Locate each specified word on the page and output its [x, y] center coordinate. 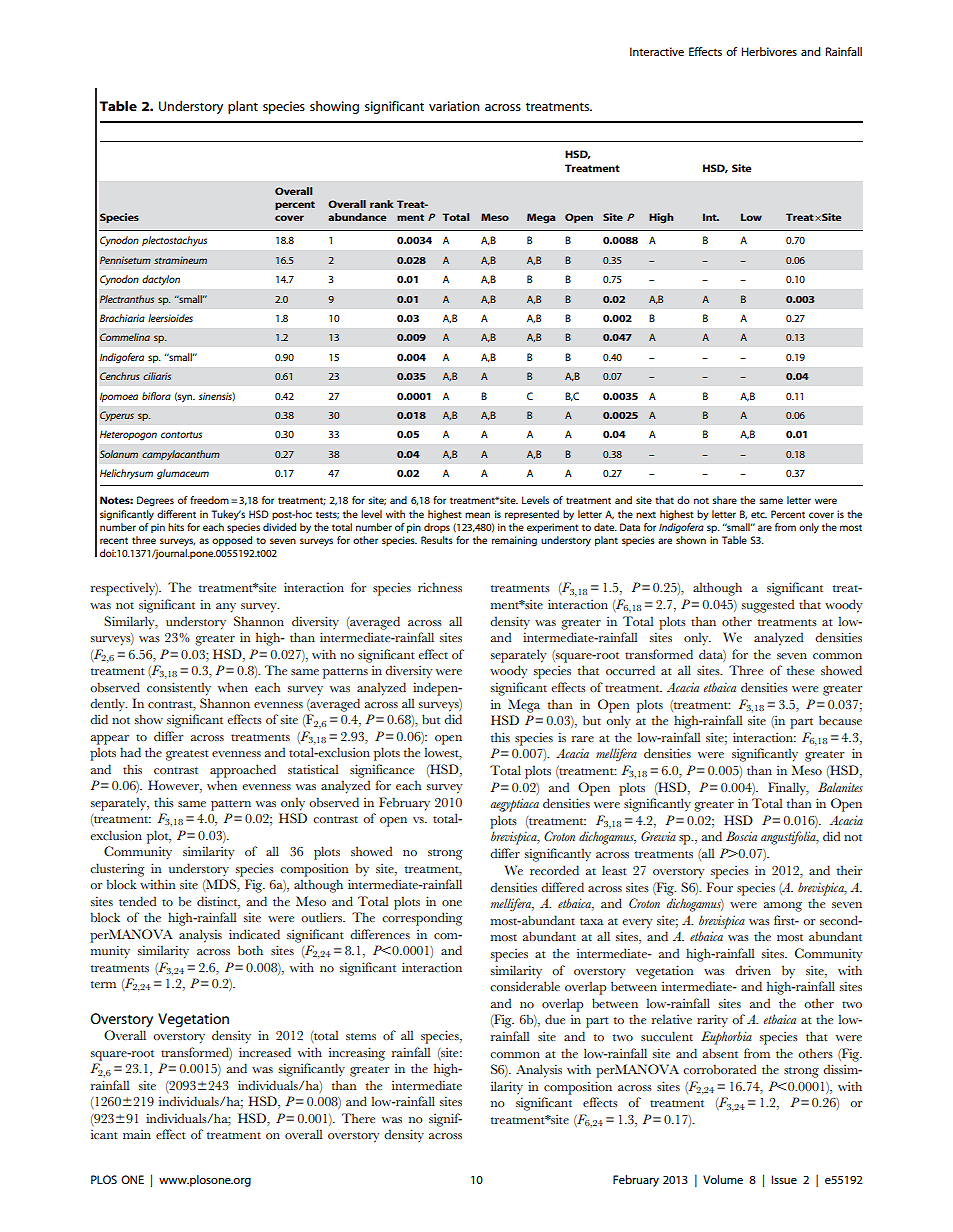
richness [440, 587]
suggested [767, 606]
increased [265, 1052]
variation [454, 106]
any [226, 608]
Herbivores [769, 51]
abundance [357, 217]
